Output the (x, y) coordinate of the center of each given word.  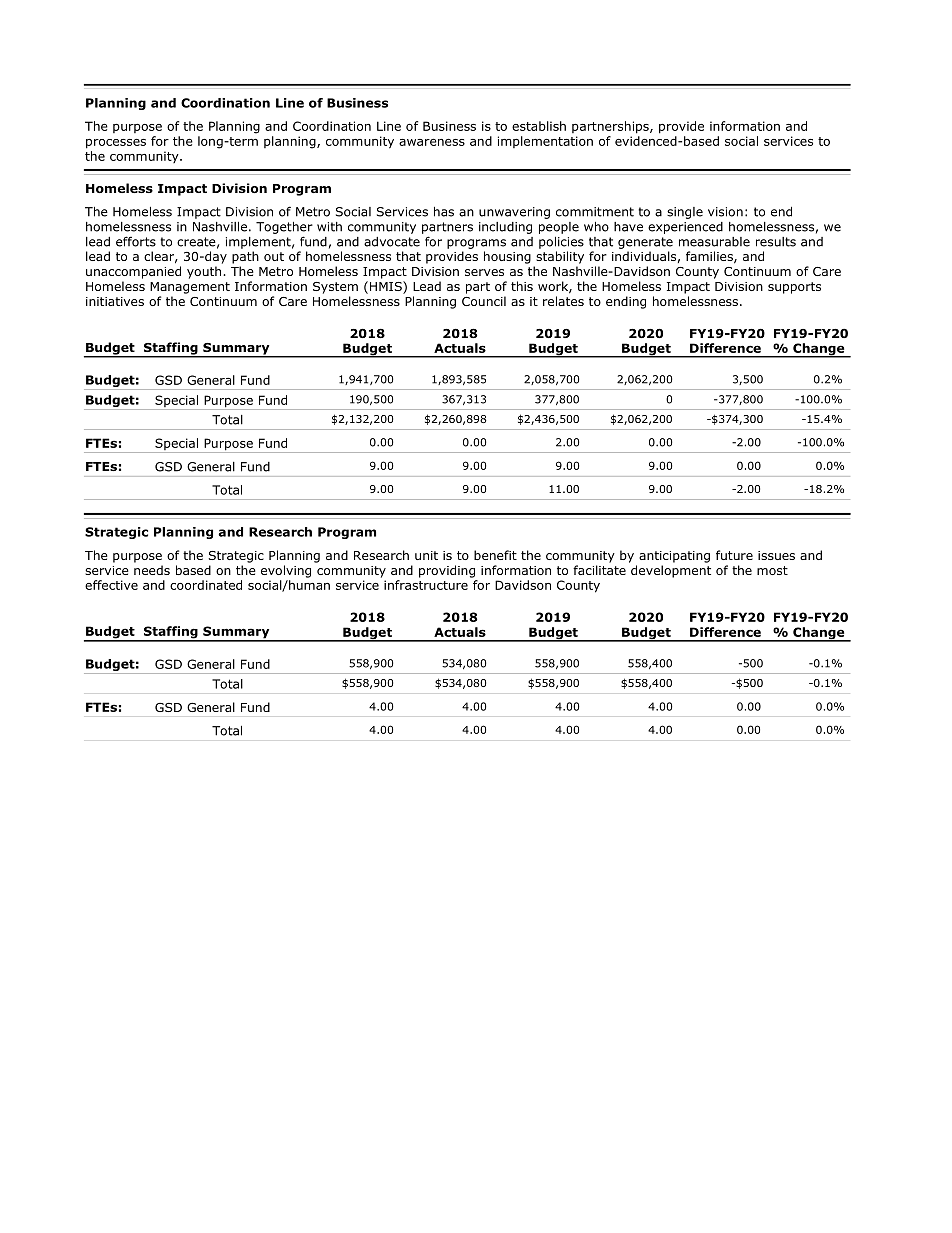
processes (116, 144)
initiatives (115, 301)
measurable (714, 242)
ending (626, 302)
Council (484, 301)
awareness (432, 142)
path (245, 257)
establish (539, 126)
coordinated (206, 585)
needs (152, 570)
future (734, 555)
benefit (495, 555)
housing (507, 257)
